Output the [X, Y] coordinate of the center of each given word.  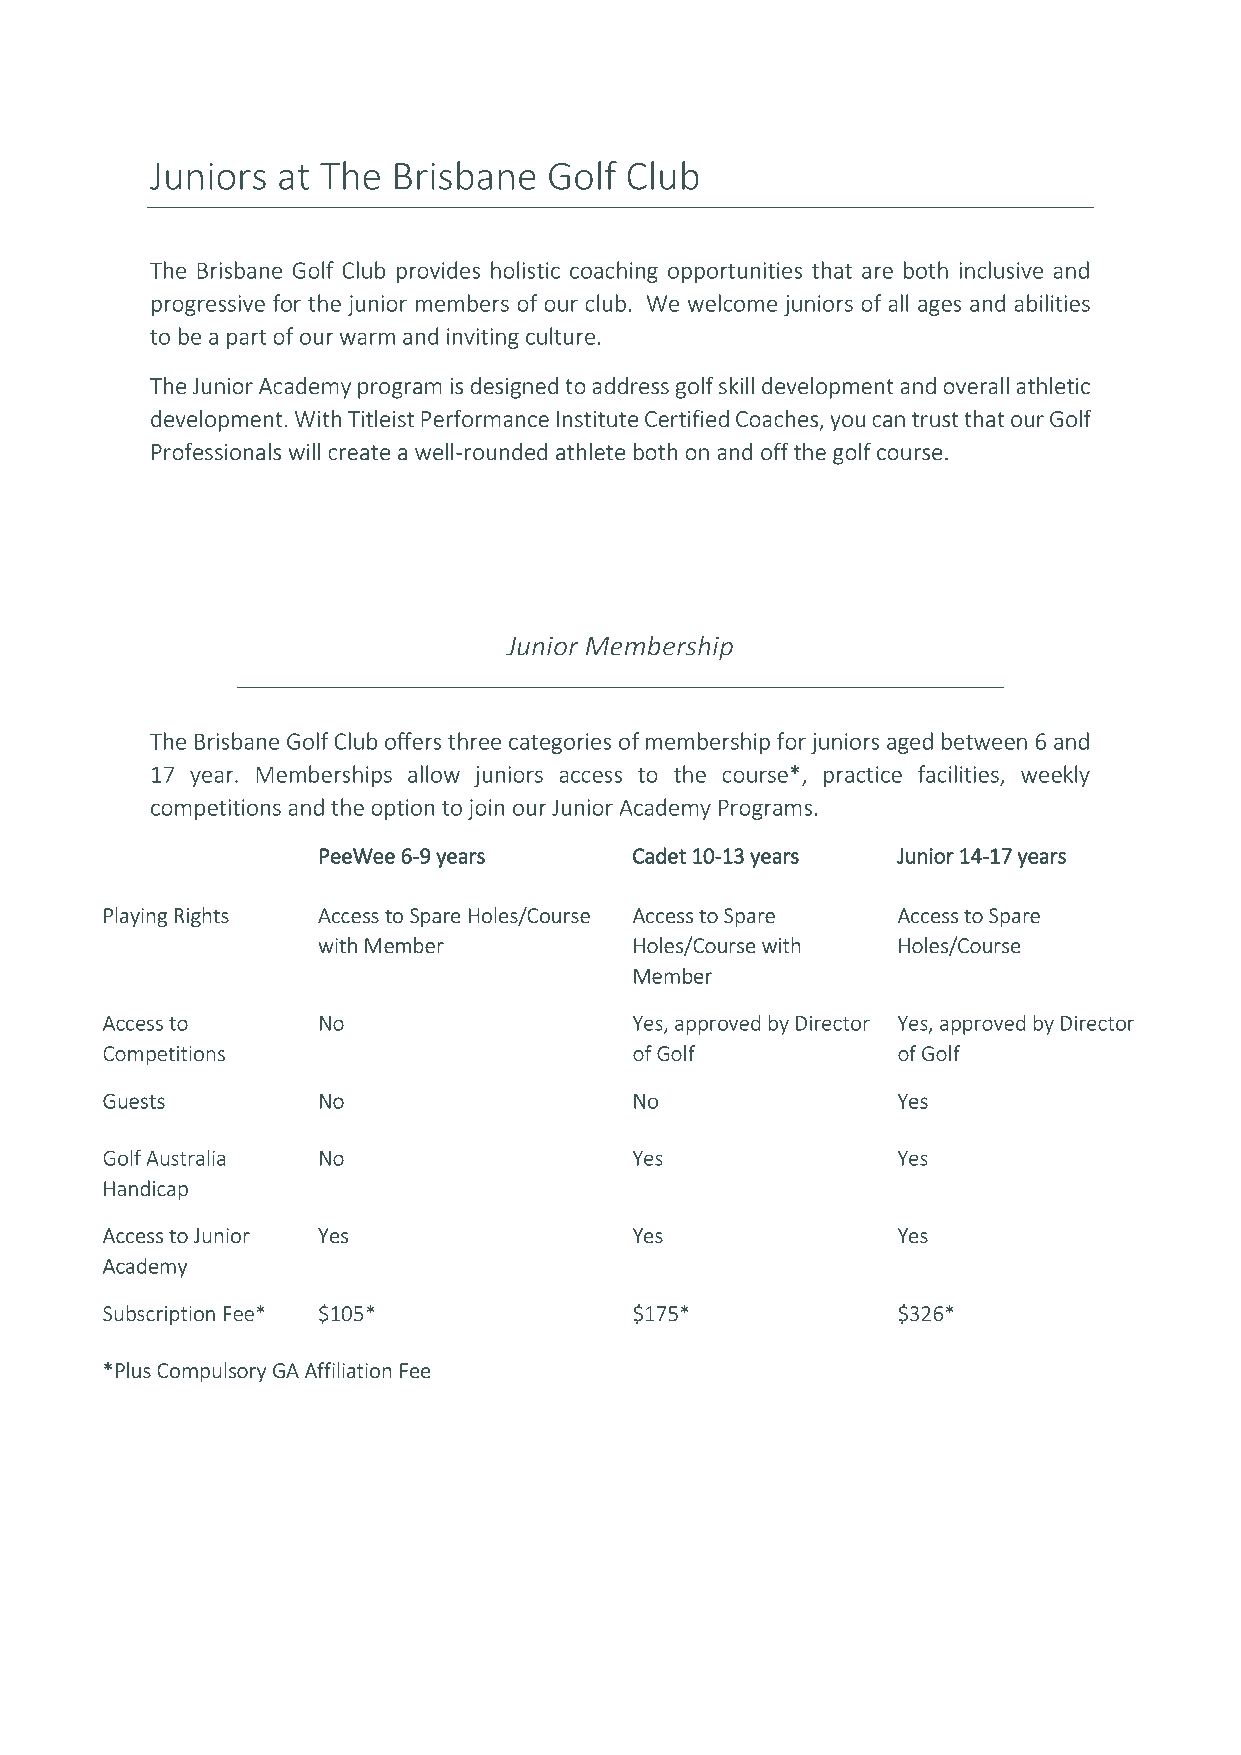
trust [935, 419]
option [402, 809]
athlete [590, 452]
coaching [614, 272]
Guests [134, 1101]
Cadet [659, 855]
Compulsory [211, 1372]
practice [863, 776]
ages [939, 307]
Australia [185, 1158]
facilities [959, 775]
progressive [208, 305]
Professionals [216, 452]
